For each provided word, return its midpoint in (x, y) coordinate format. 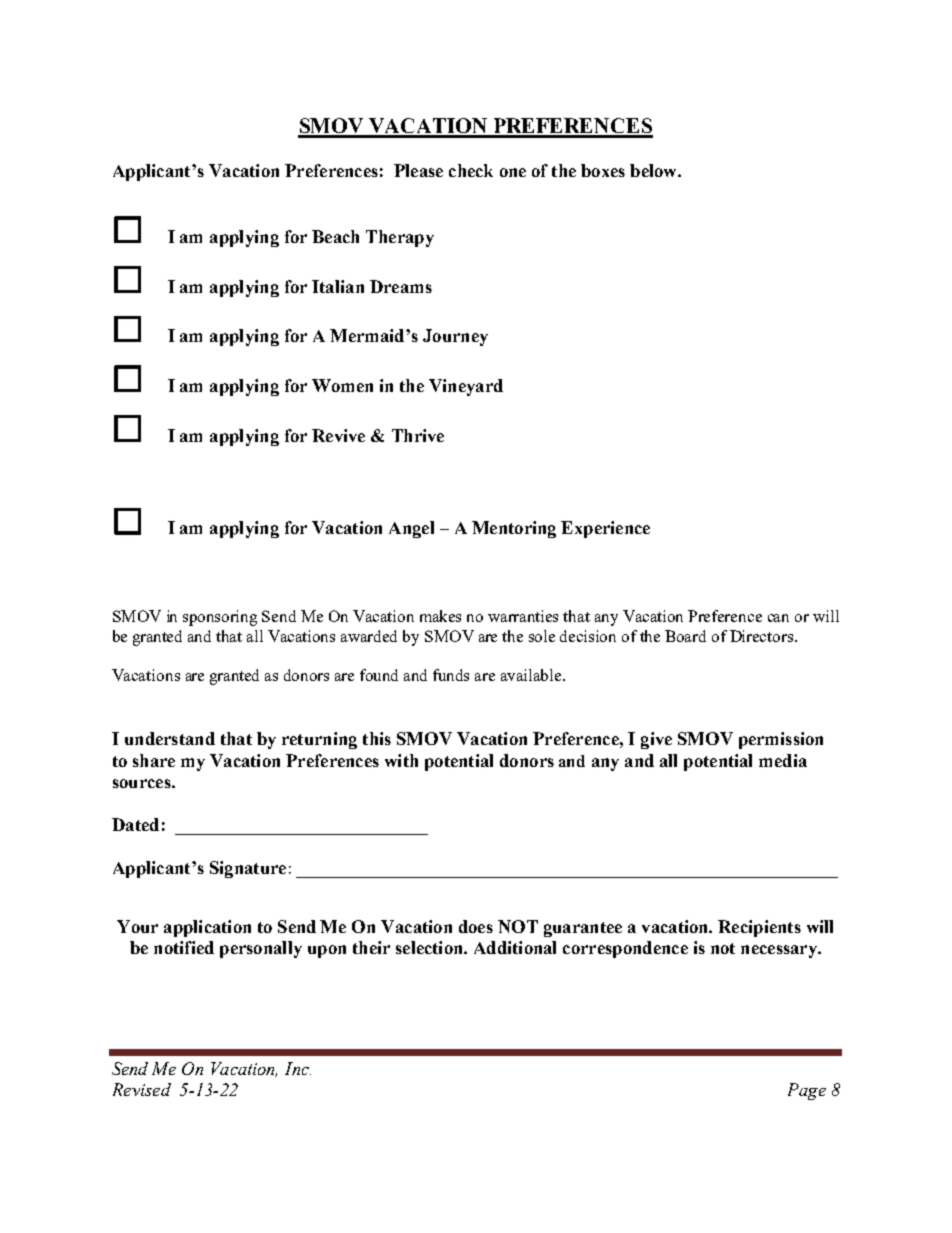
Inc (298, 1068)
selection (430, 947)
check (471, 170)
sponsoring (220, 618)
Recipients (759, 928)
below (654, 170)
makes (440, 616)
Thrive (418, 435)
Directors (763, 636)
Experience (605, 529)
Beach (335, 236)
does (476, 926)
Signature (248, 869)
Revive (338, 435)
